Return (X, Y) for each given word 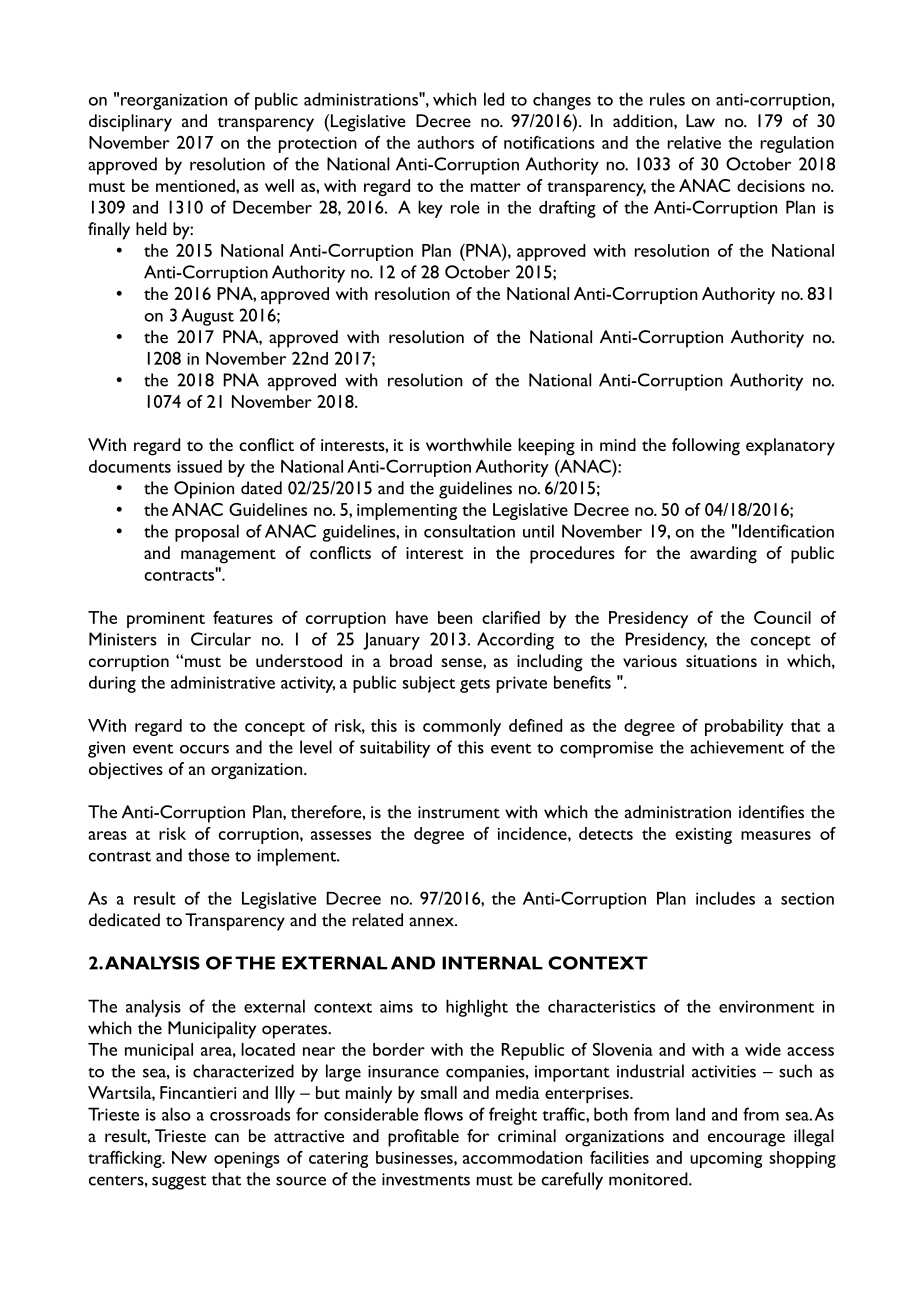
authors (445, 142)
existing (703, 836)
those (209, 855)
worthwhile (469, 444)
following (706, 447)
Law (700, 120)
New (189, 1157)
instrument (459, 812)
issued (199, 466)
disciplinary (130, 123)
